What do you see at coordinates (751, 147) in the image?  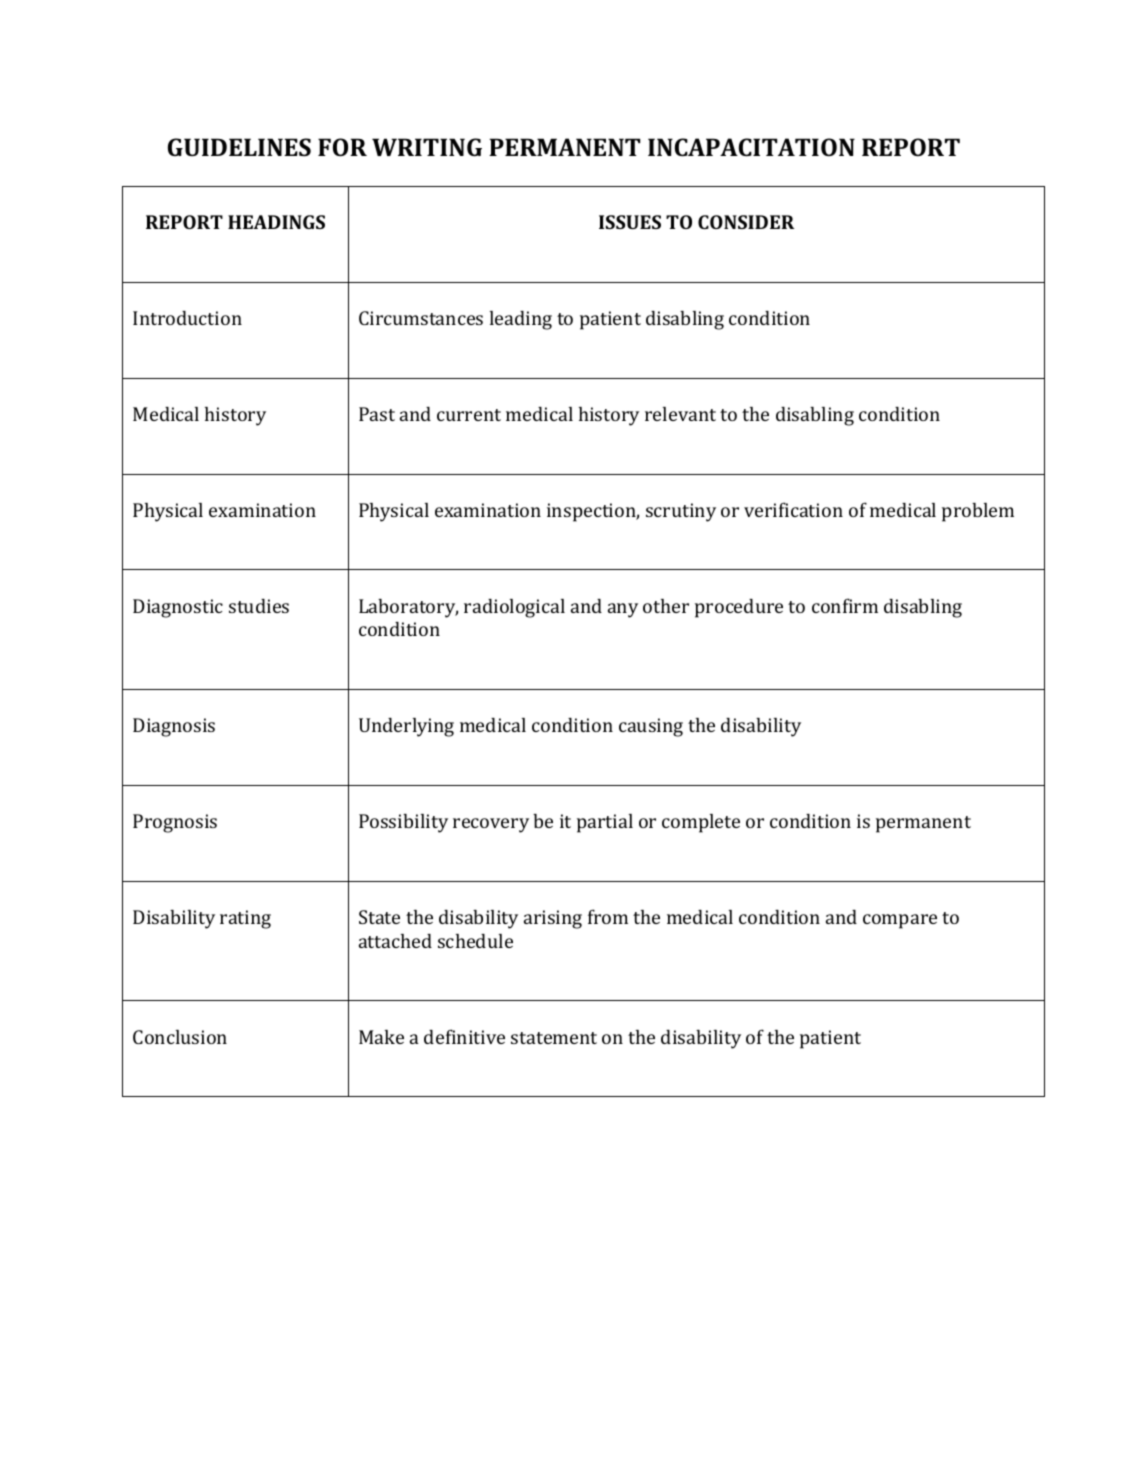 I see `INCAPACITATION` at bounding box center [751, 147].
